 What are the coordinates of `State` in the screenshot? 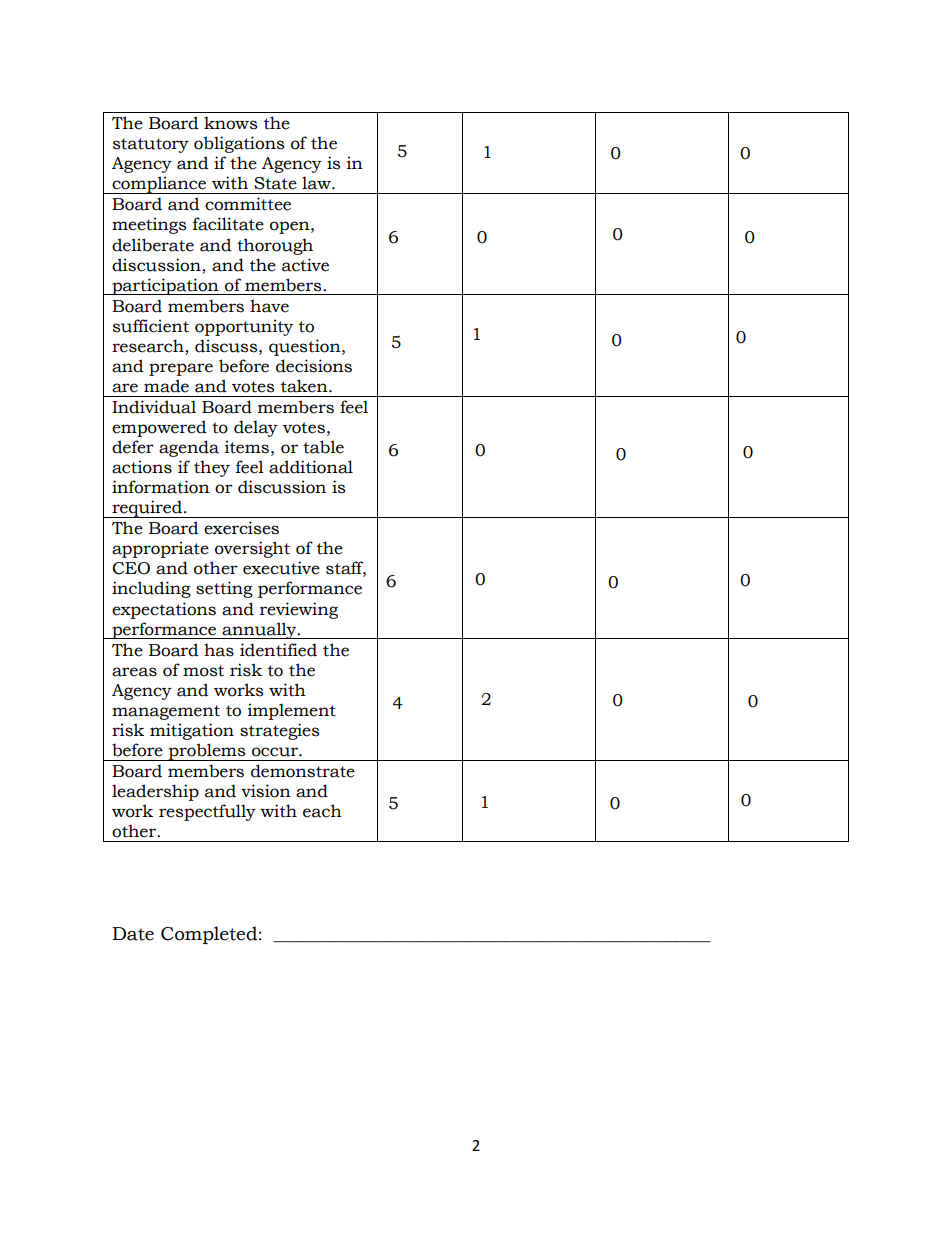 It's located at (275, 183).
